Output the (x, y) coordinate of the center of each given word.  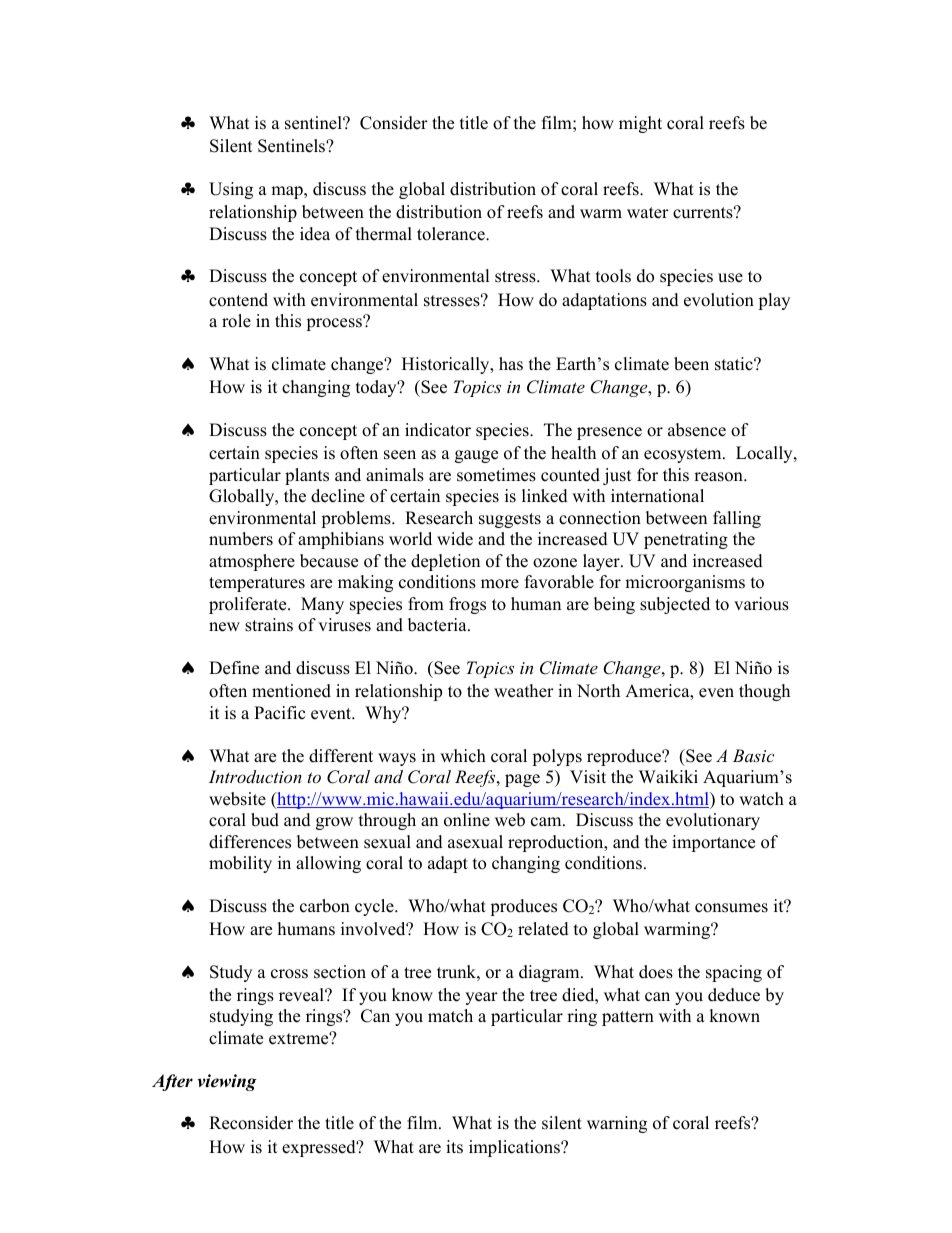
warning (617, 1124)
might (640, 124)
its (454, 1147)
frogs (467, 605)
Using (231, 190)
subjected (675, 605)
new (224, 627)
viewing (227, 1082)
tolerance (452, 234)
